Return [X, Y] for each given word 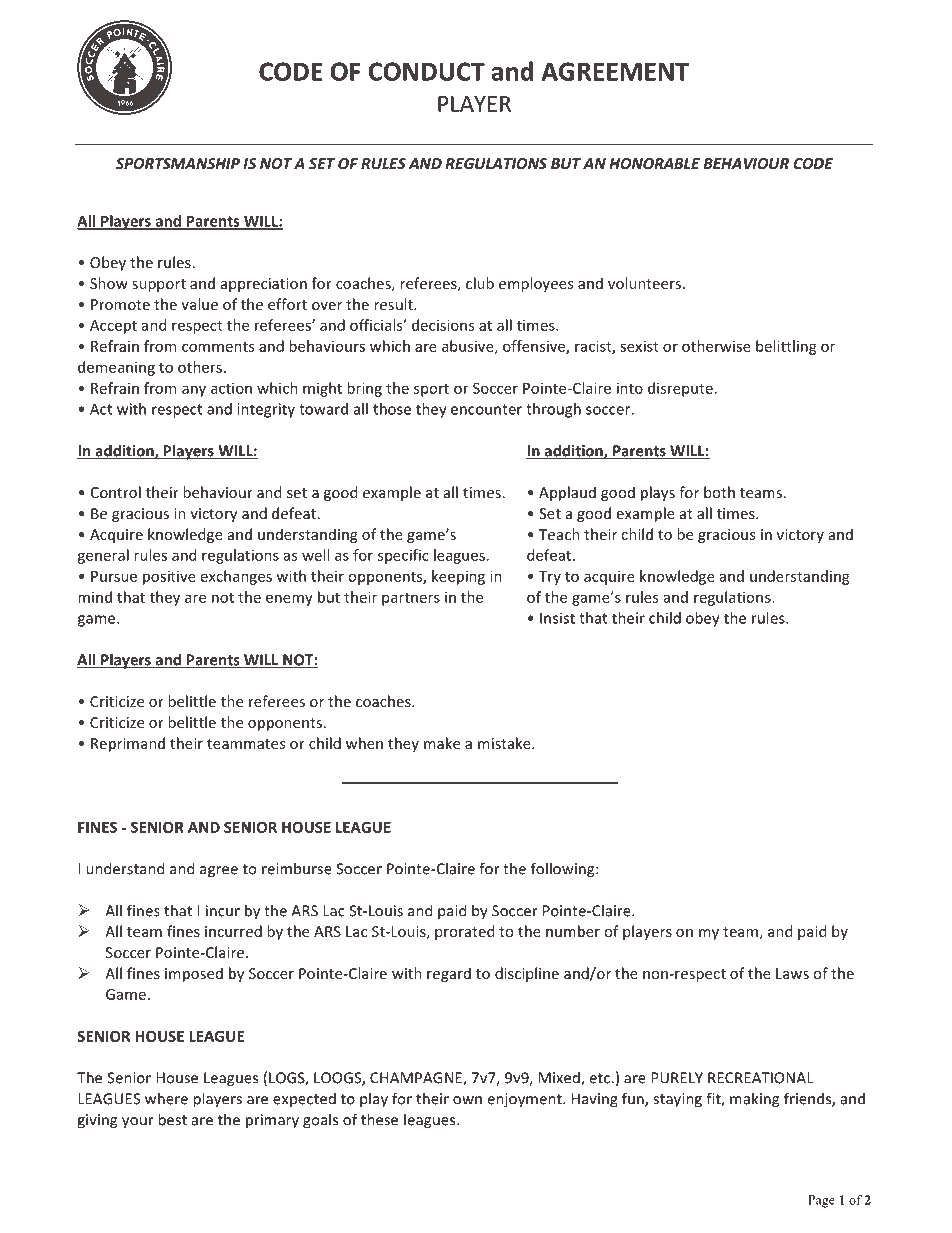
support [159, 285]
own [467, 1100]
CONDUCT [427, 71]
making [754, 1100]
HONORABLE [654, 163]
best [172, 1119]
